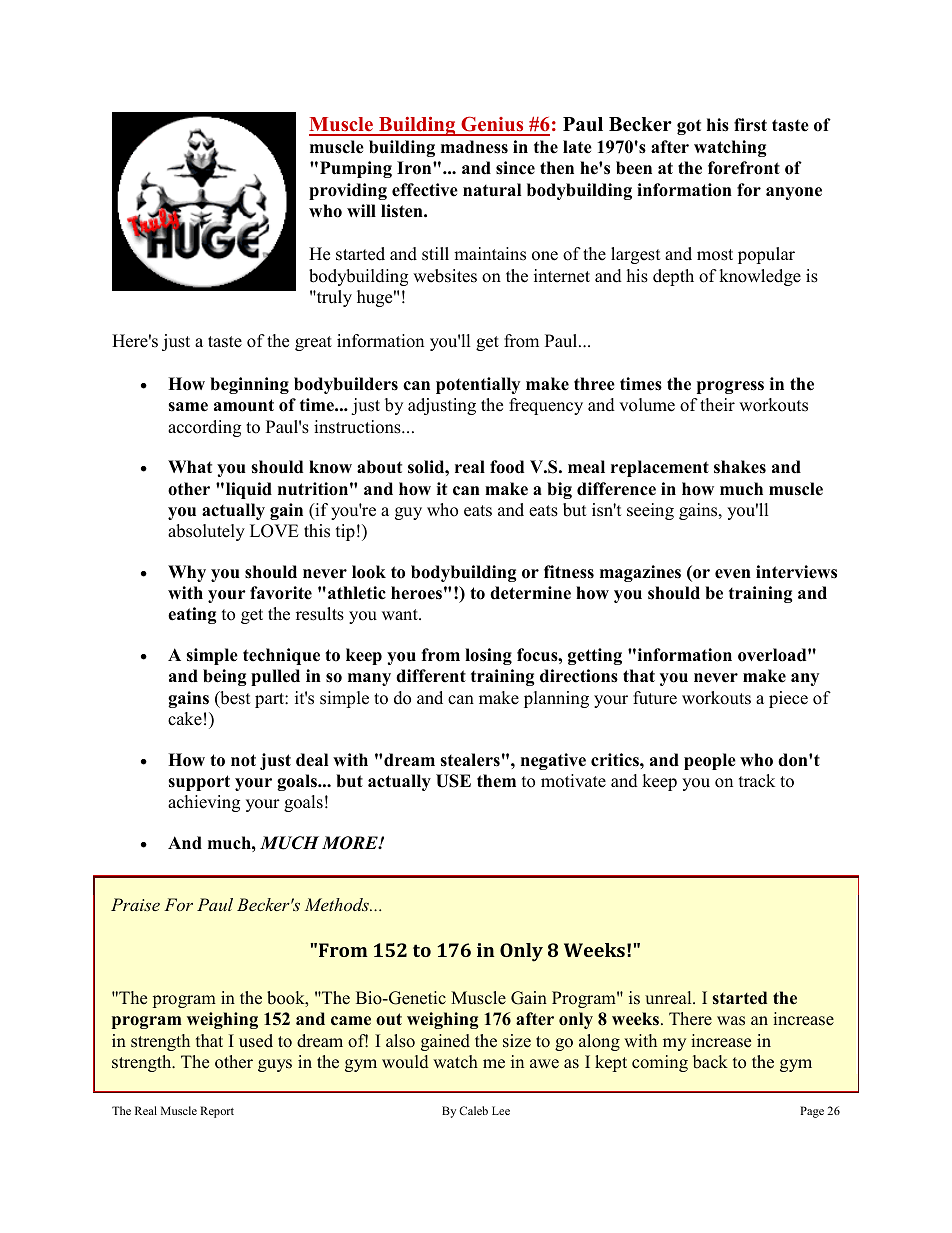 This document has height=1233, width=952. Describe the element at coordinates (733, 574) in the document. I see `even` at that location.
